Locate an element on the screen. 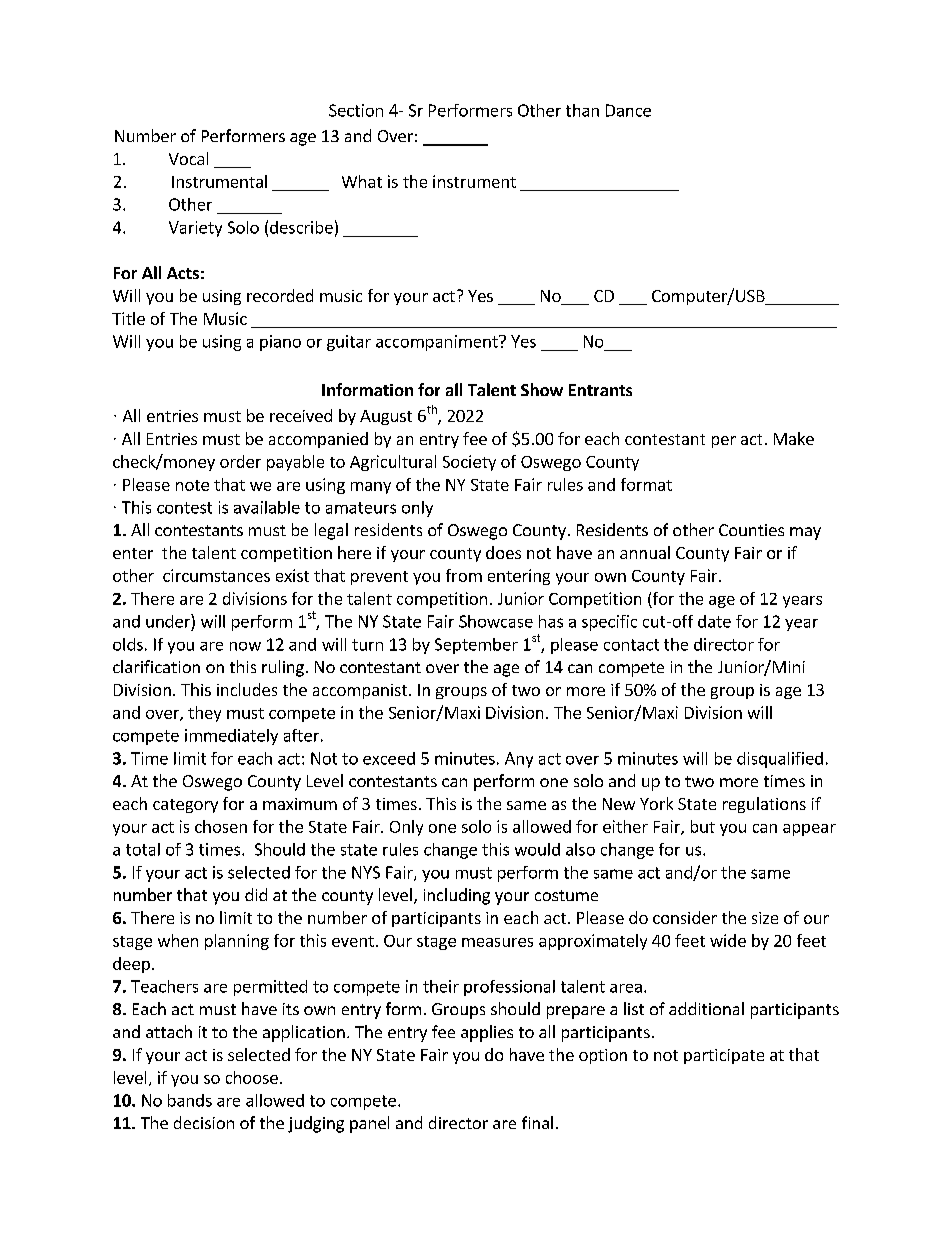 The width and height of the screenshot is (952, 1233). regulations is located at coordinates (764, 805).
